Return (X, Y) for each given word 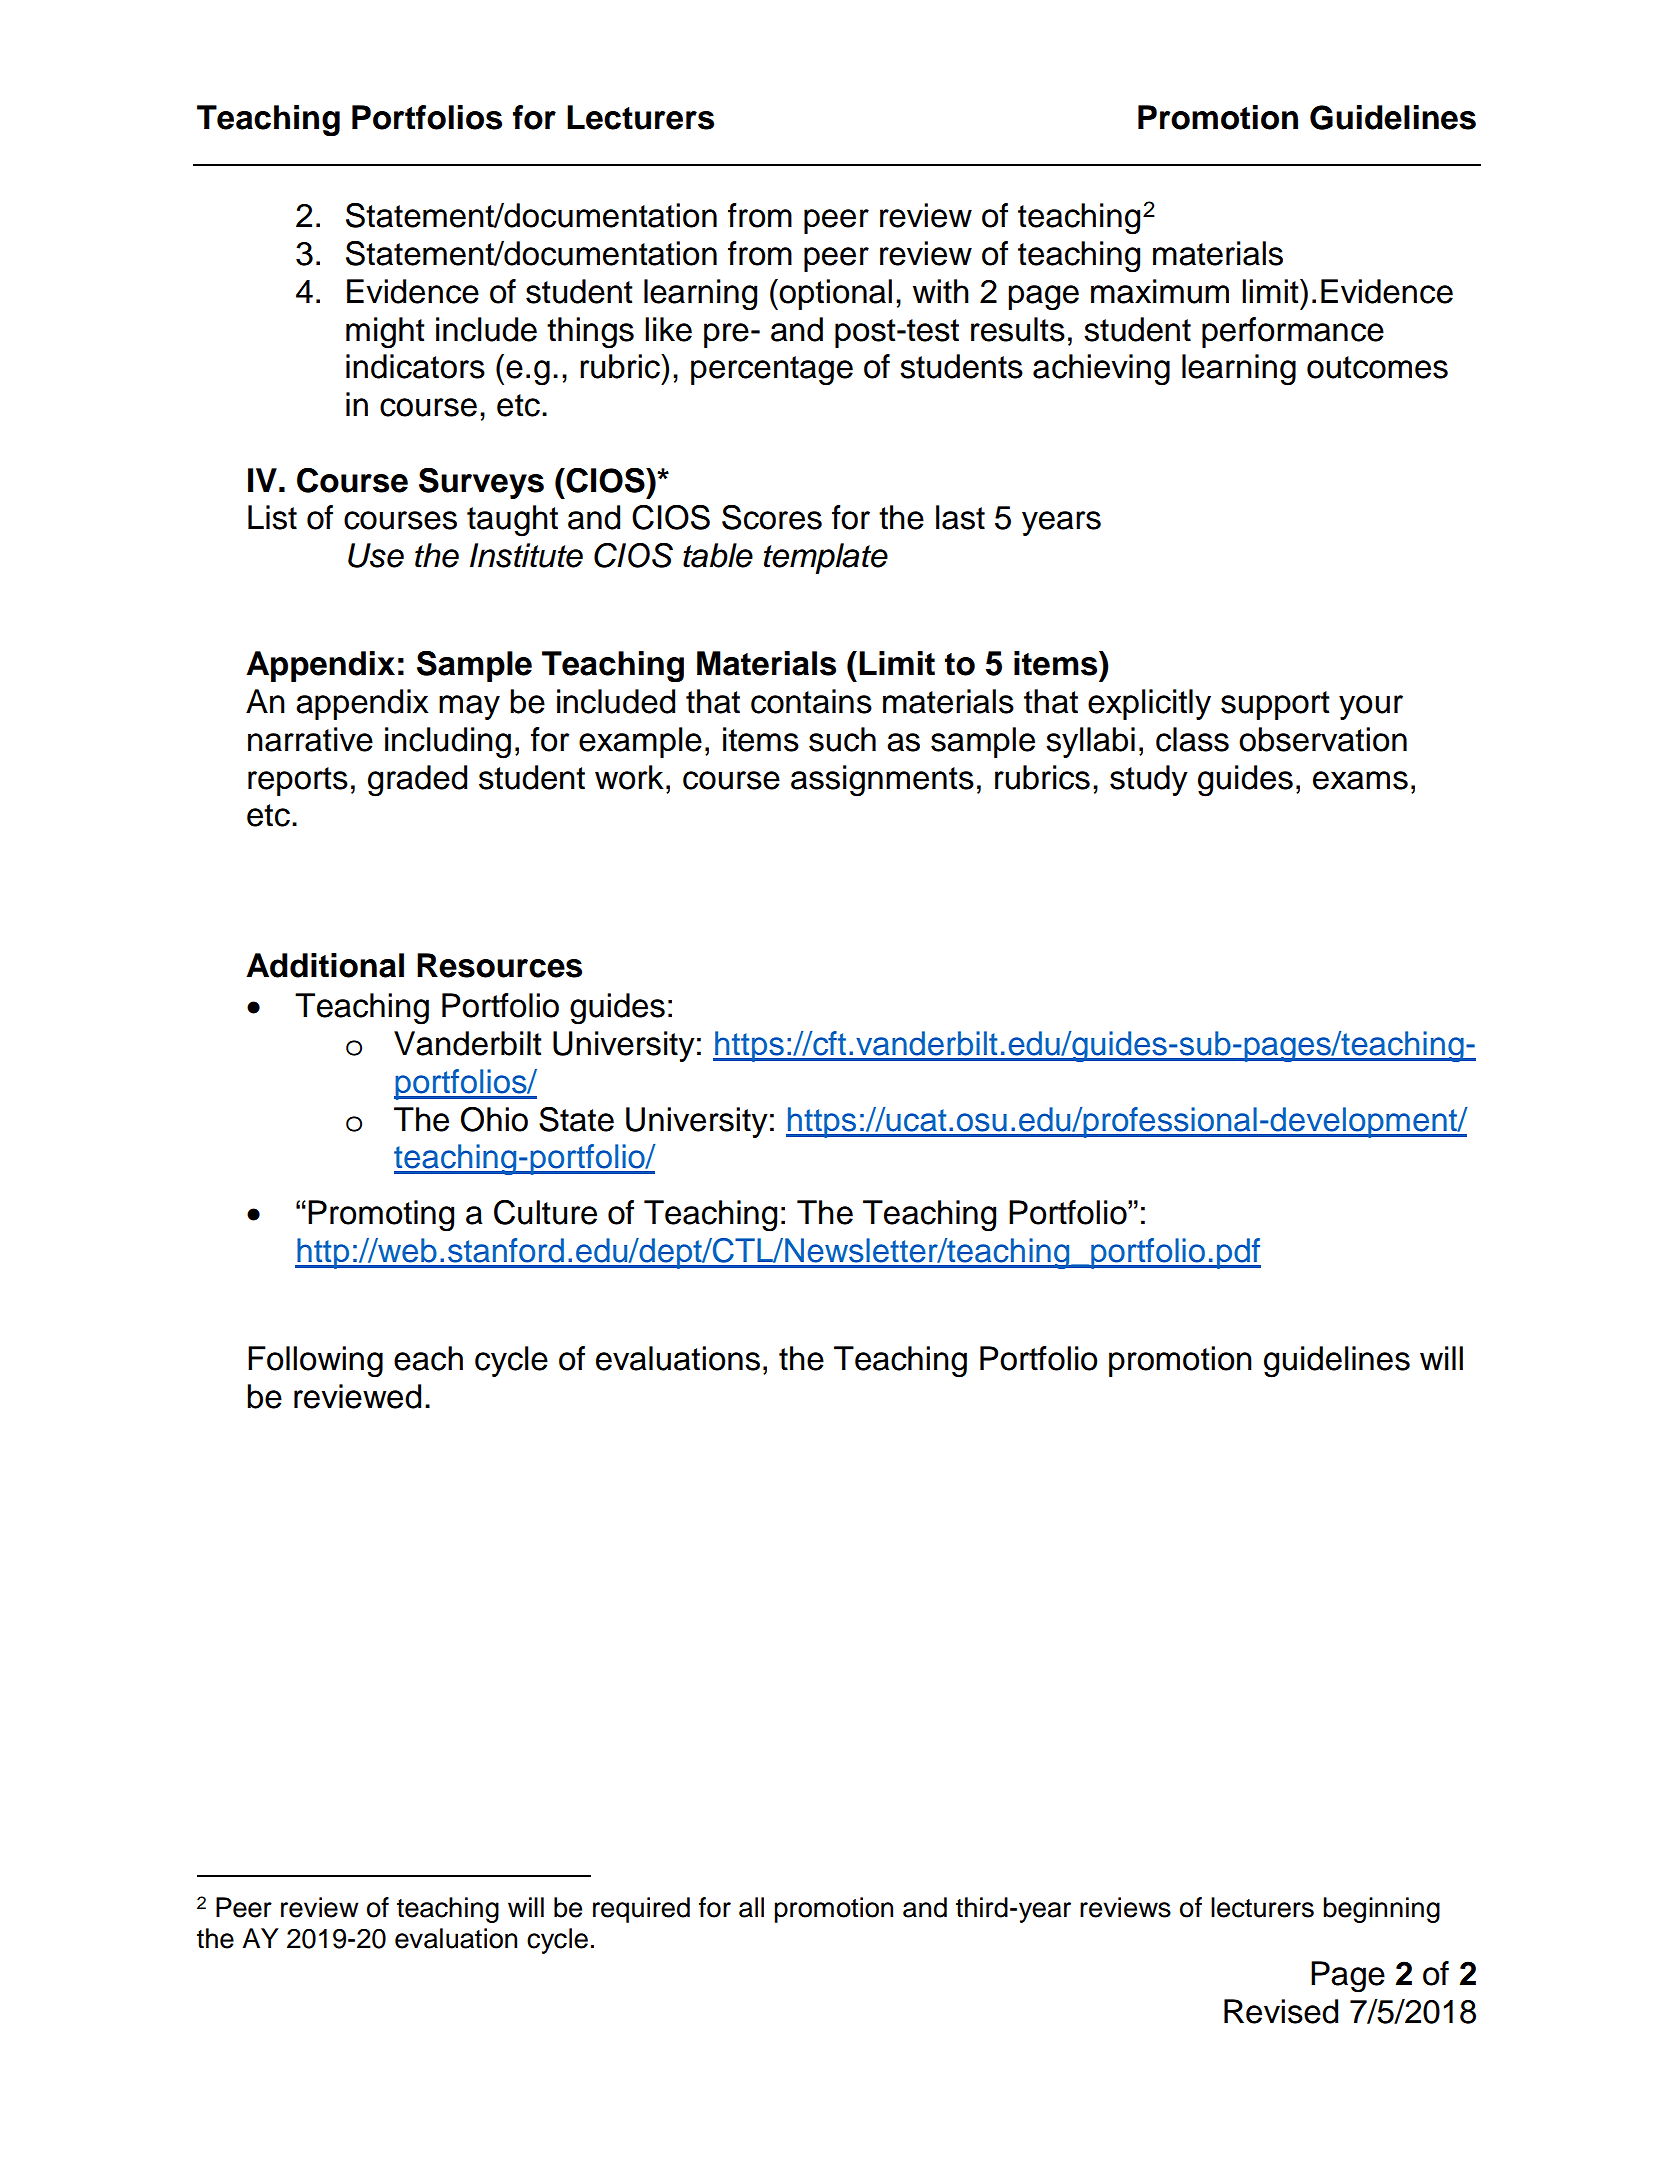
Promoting (381, 1216)
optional (835, 294)
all (751, 1907)
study (1149, 780)
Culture (545, 1212)
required (641, 1910)
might (385, 333)
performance (1293, 332)
